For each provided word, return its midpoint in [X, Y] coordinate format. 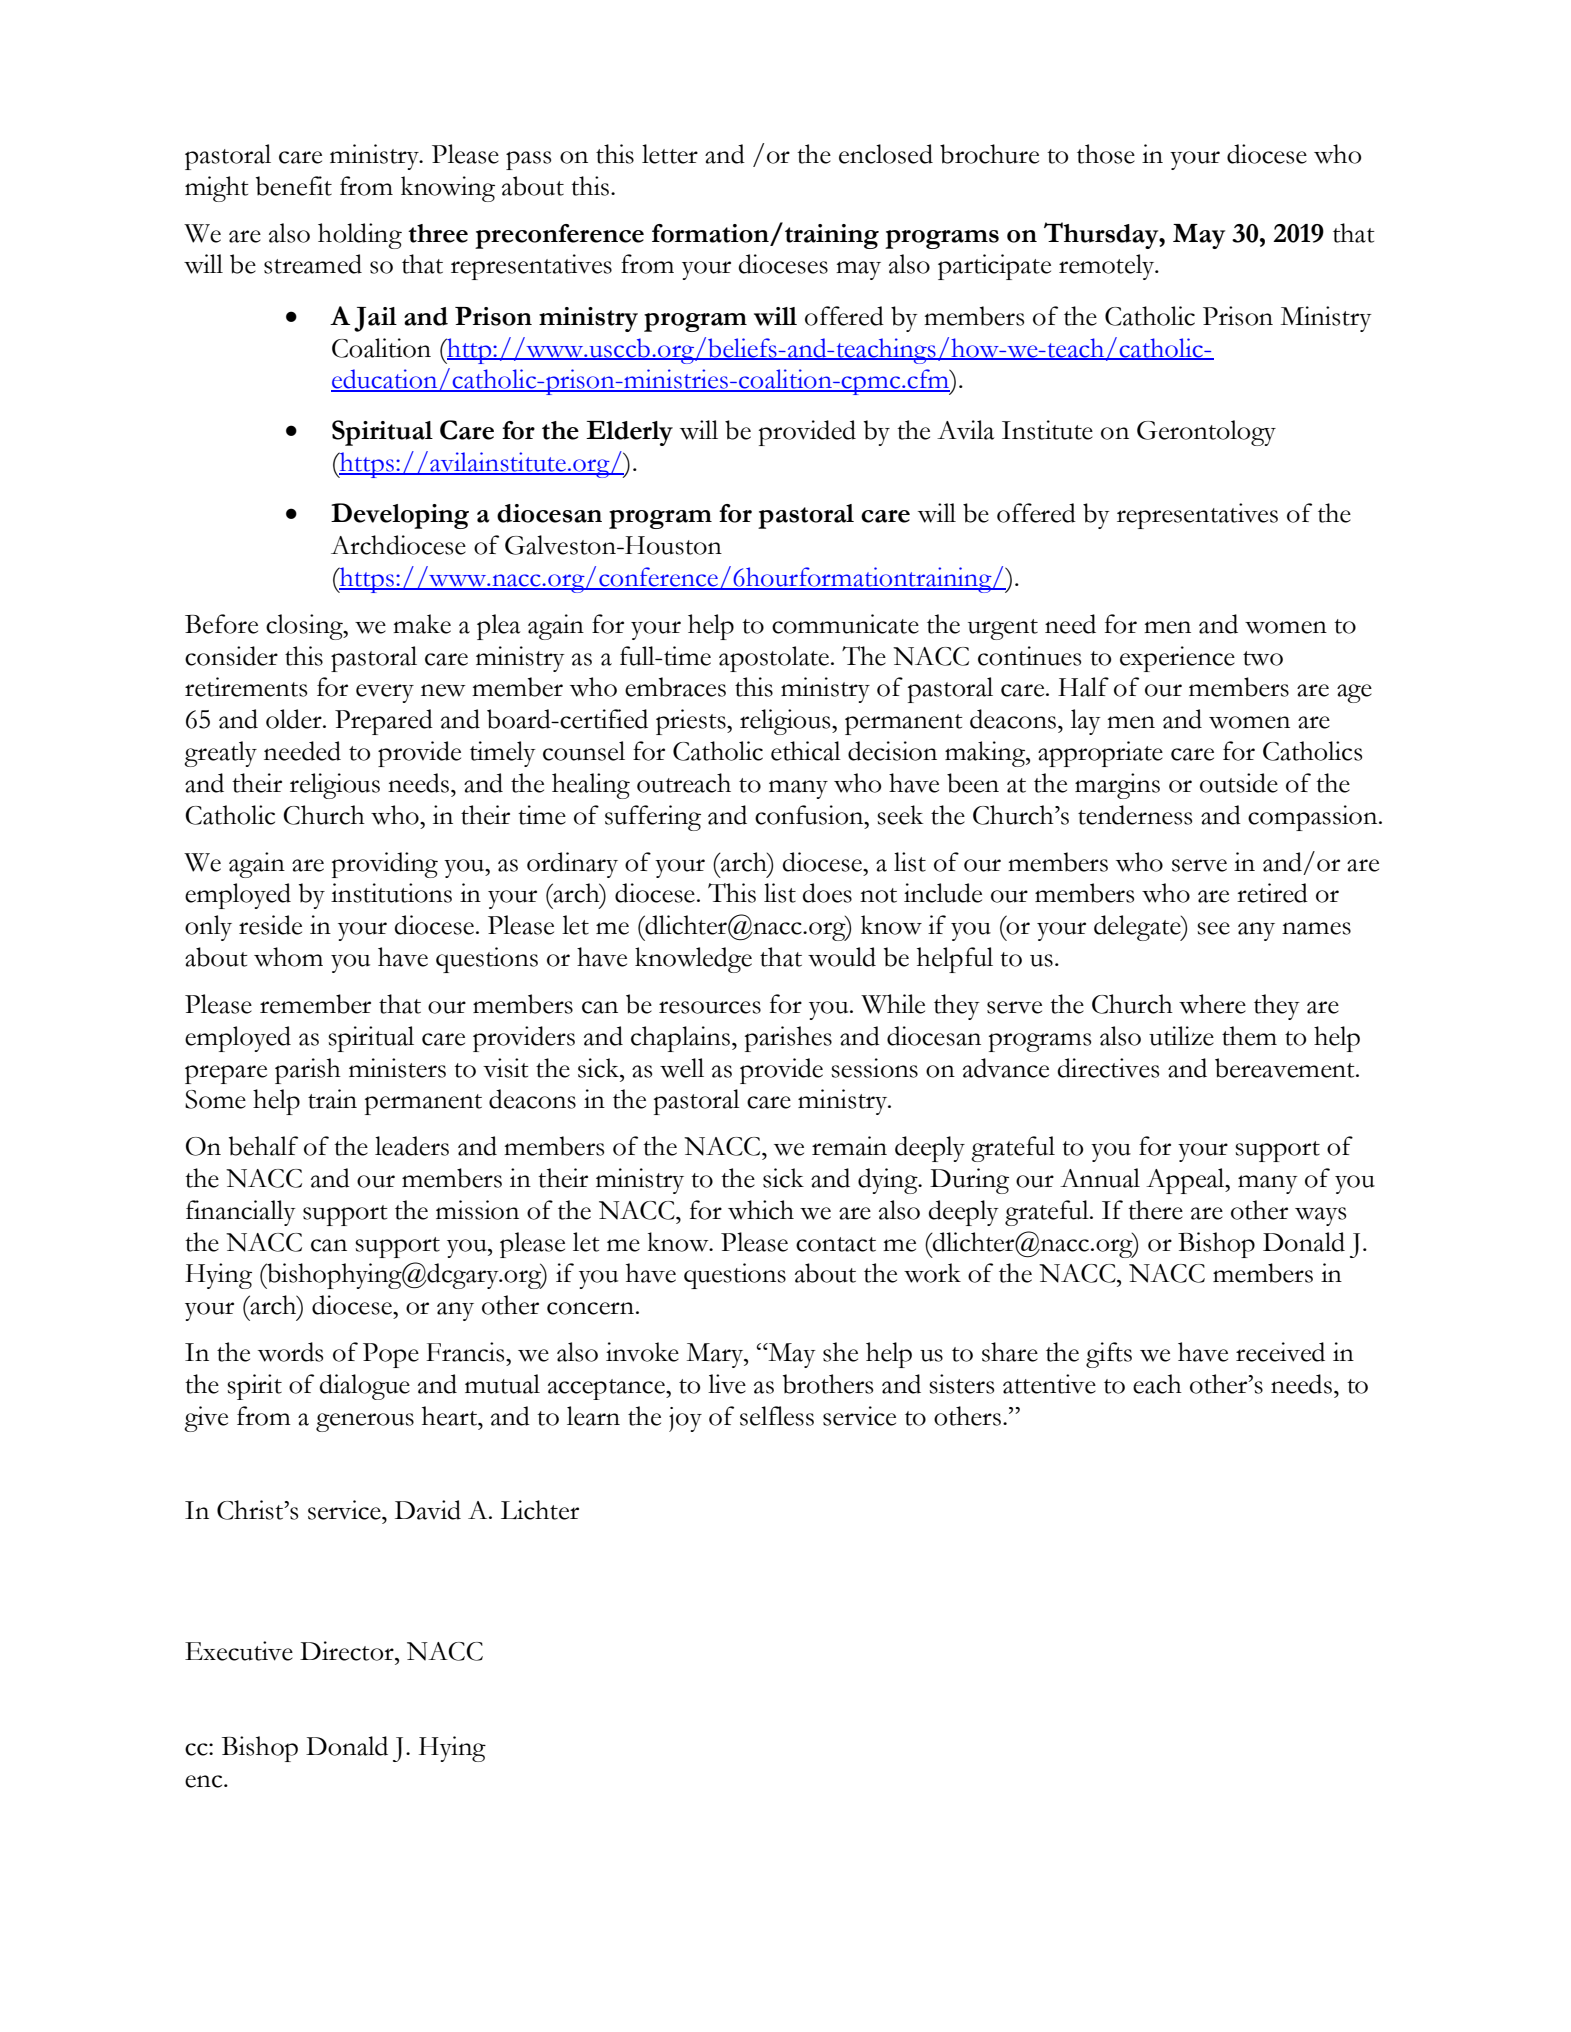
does [827, 893]
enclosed [886, 154]
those [1106, 154]
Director [348, 1651]
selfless [777, 1416]
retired [1272, 893]
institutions [391, 893]
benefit [294, 186]
